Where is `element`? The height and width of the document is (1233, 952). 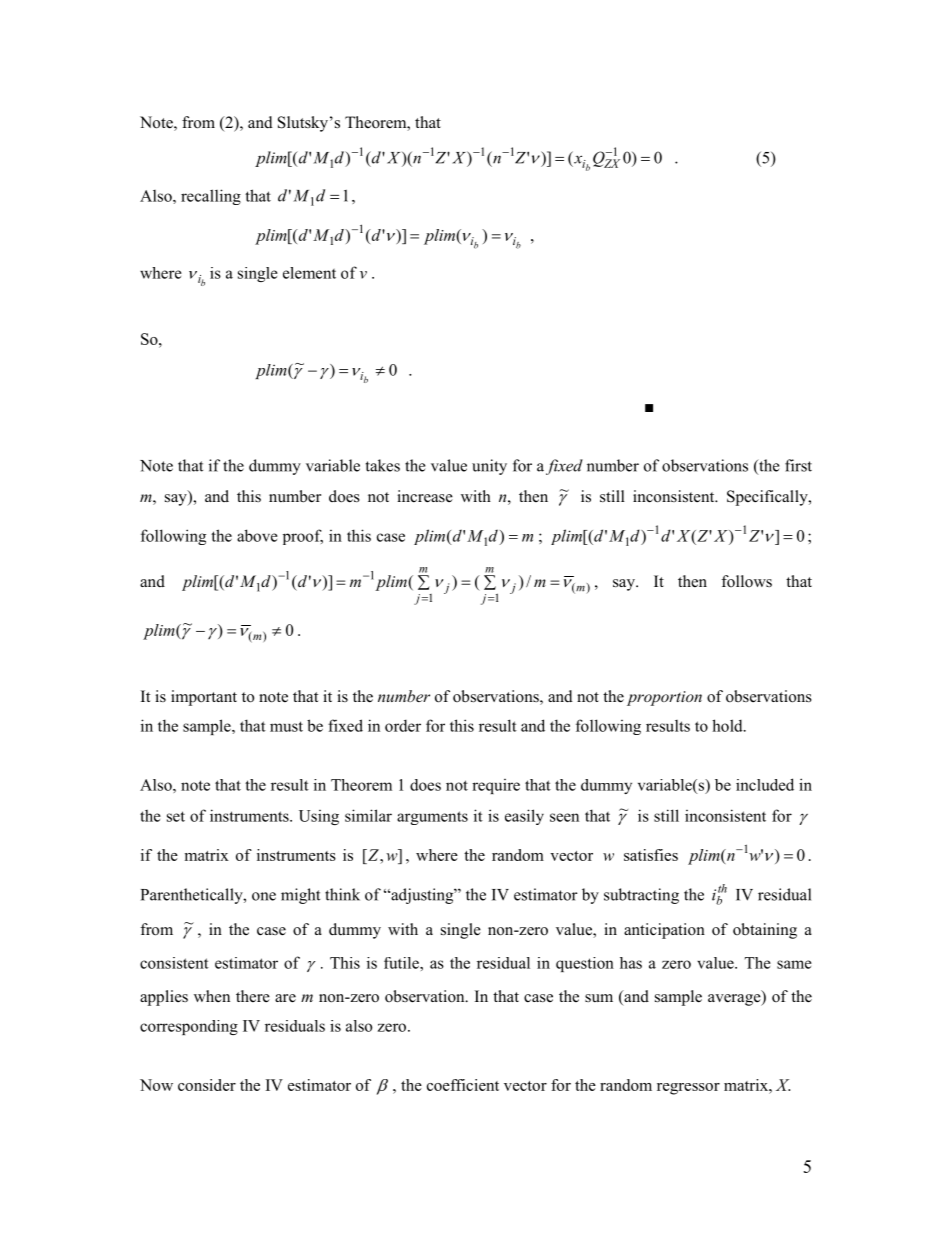 element is located at coordinates (309, 273).
